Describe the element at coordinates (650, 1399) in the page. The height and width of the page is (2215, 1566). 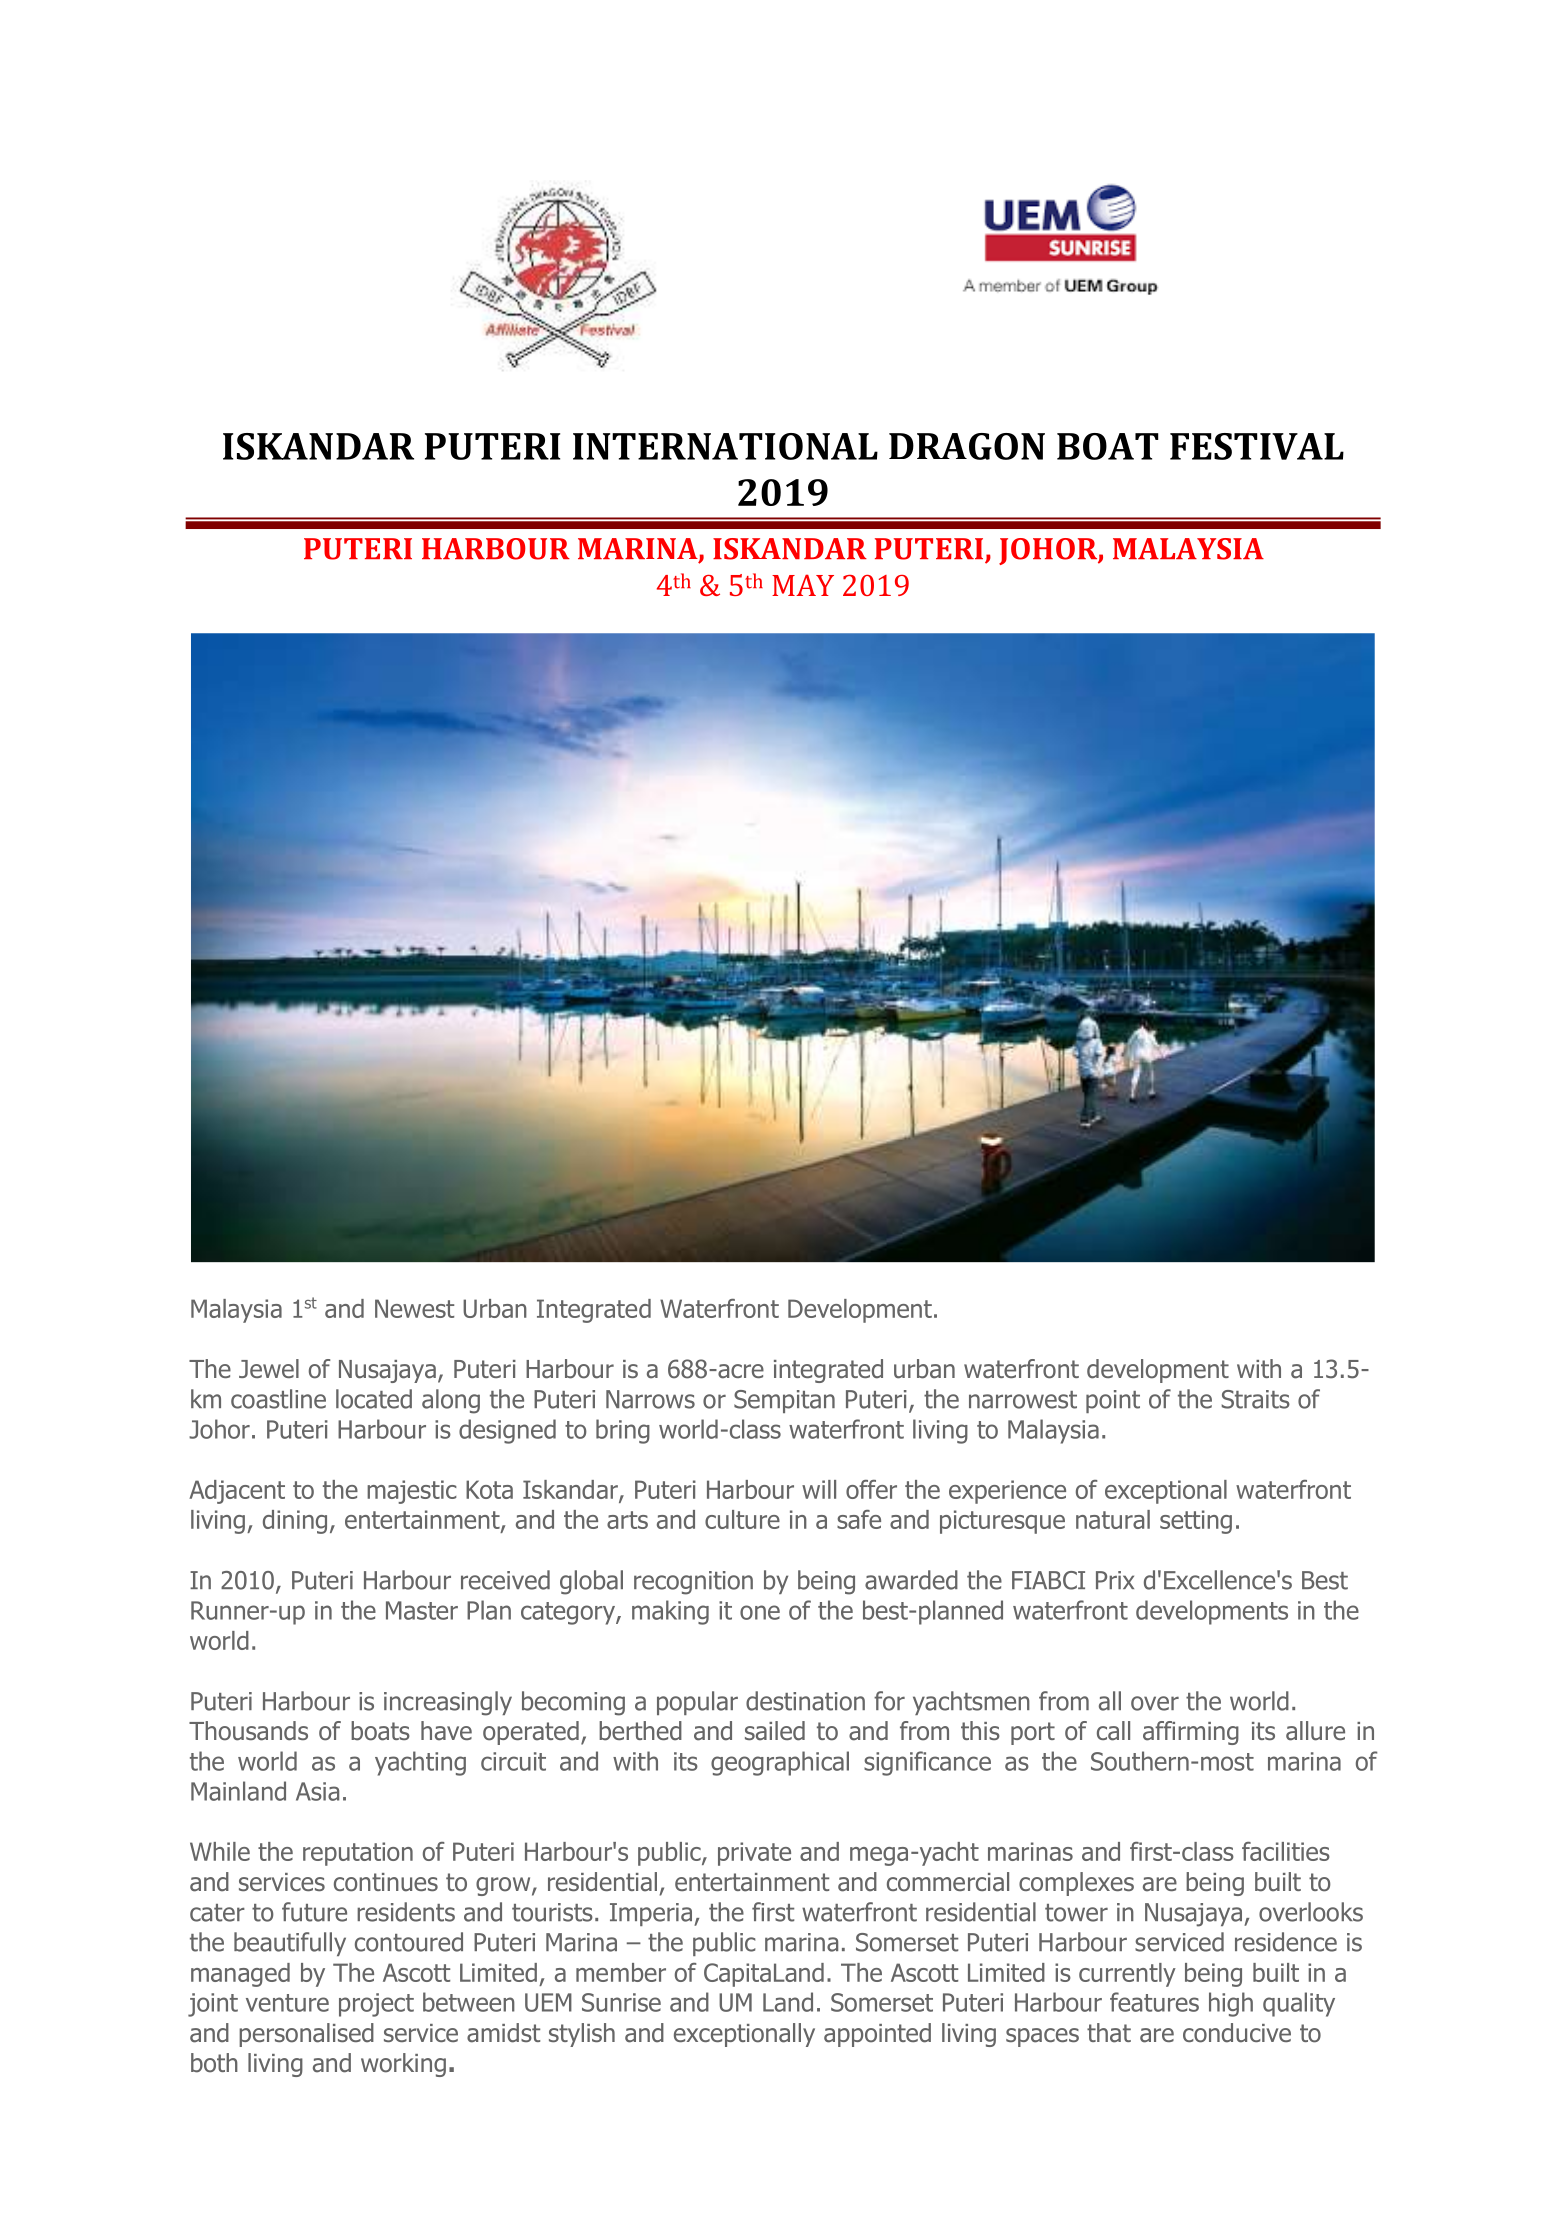
I see `Narrows` at that location.
